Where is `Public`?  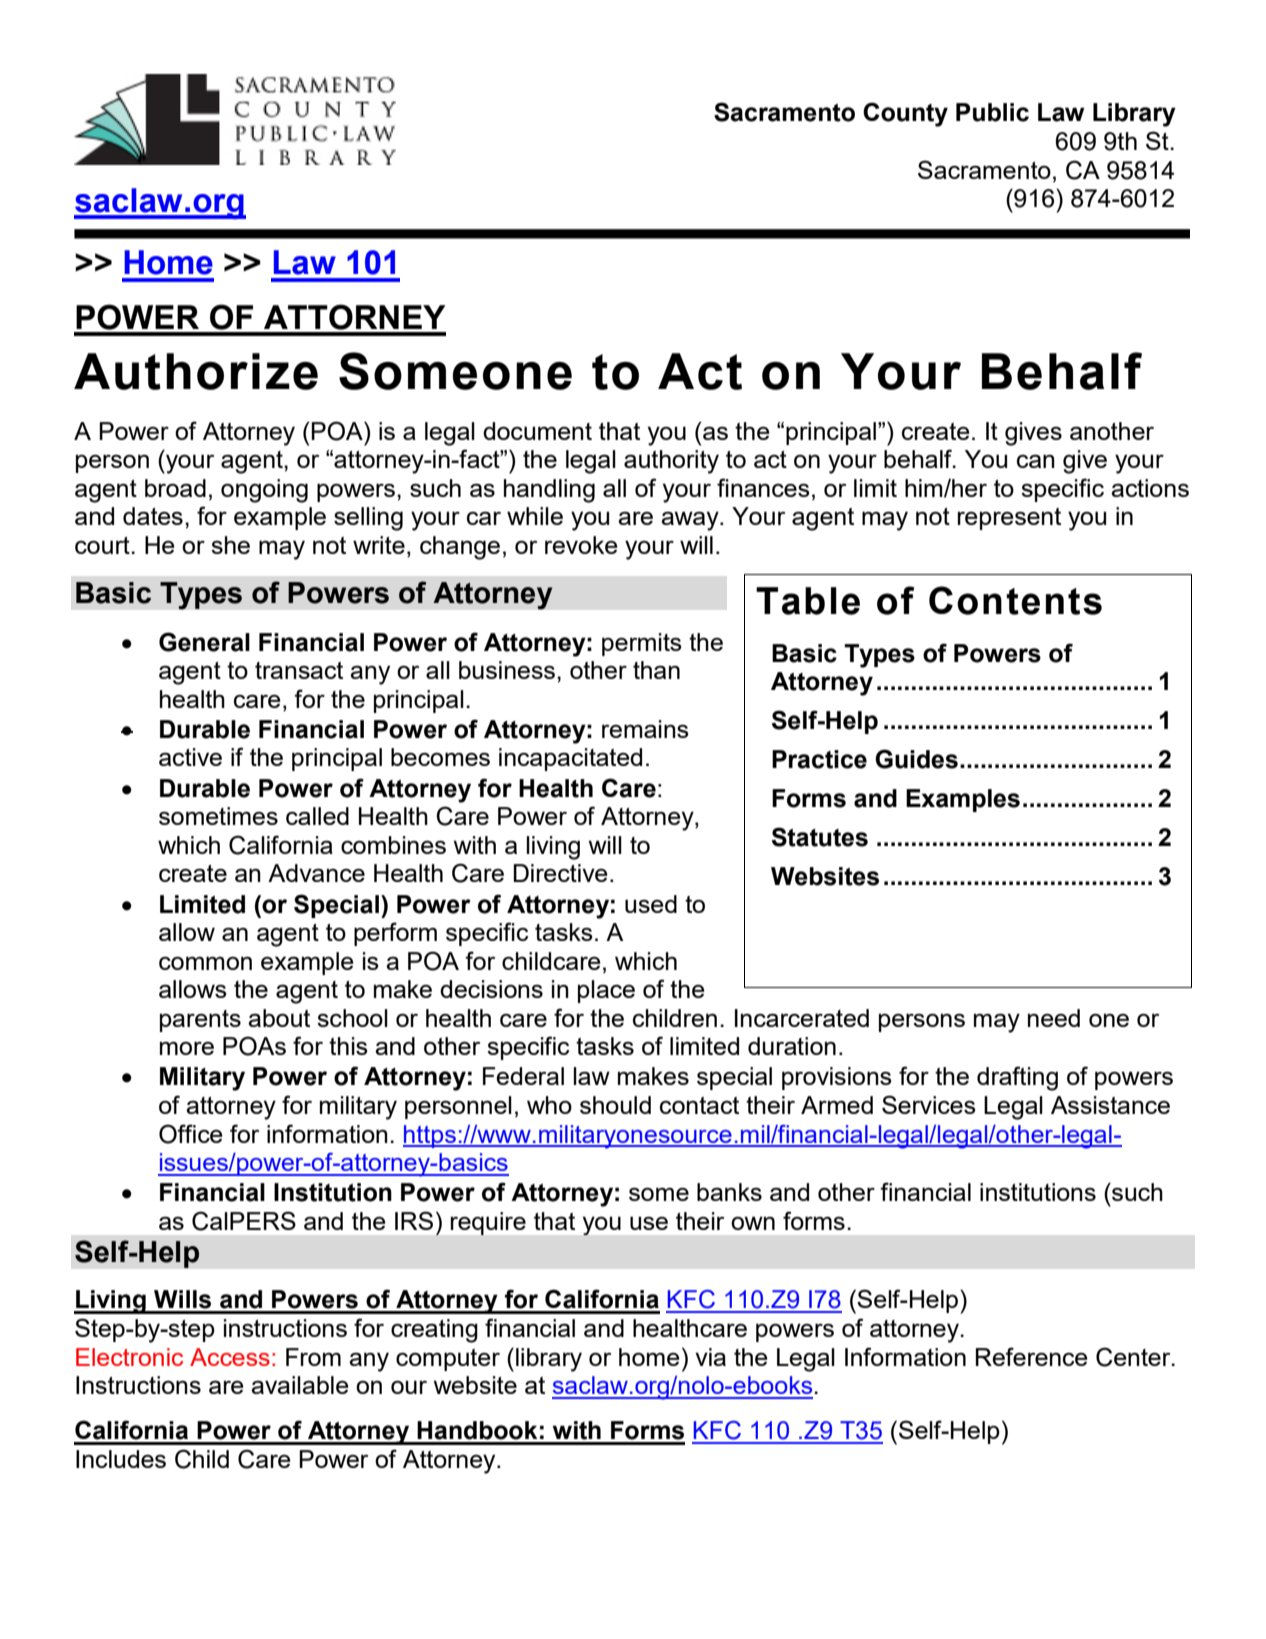
Public is located at coordinates (992, 112).
